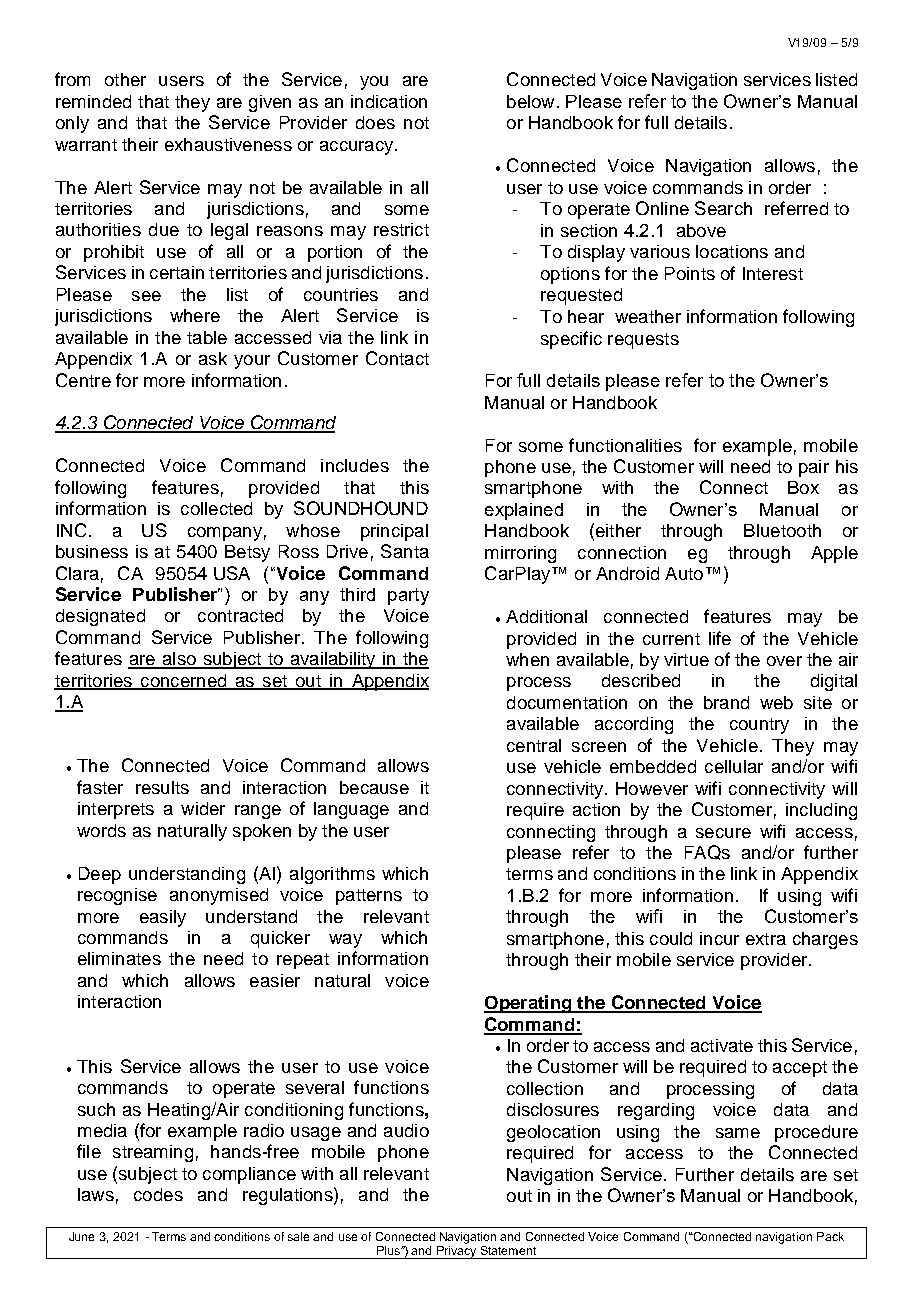 The image size is (924, 1308). What do you see at coordinates (830, 1236) in the document?
I see `Pack` at bounding box center [830, 1236].
